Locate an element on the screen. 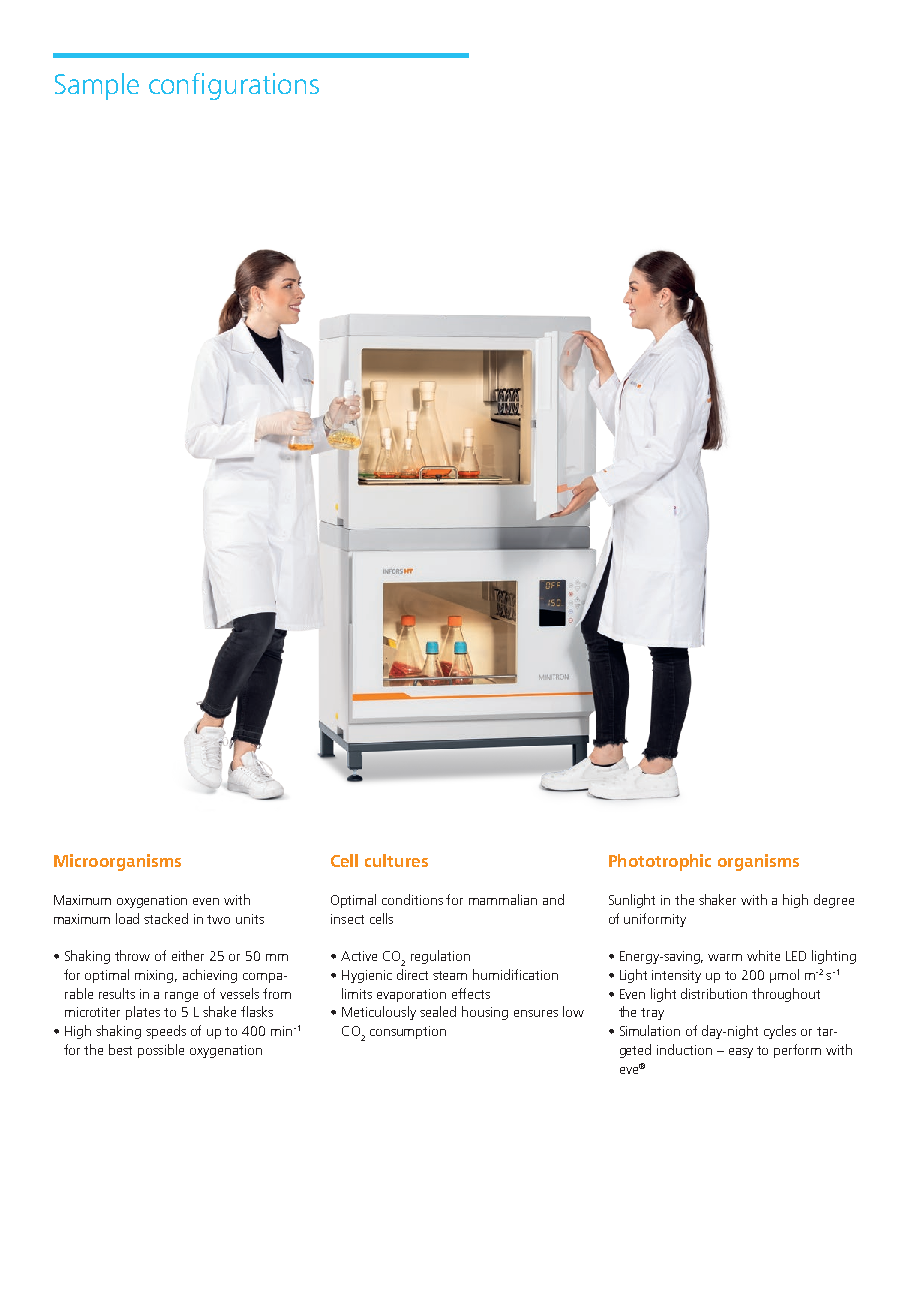  configurations is located at coordinates (234, 86).
